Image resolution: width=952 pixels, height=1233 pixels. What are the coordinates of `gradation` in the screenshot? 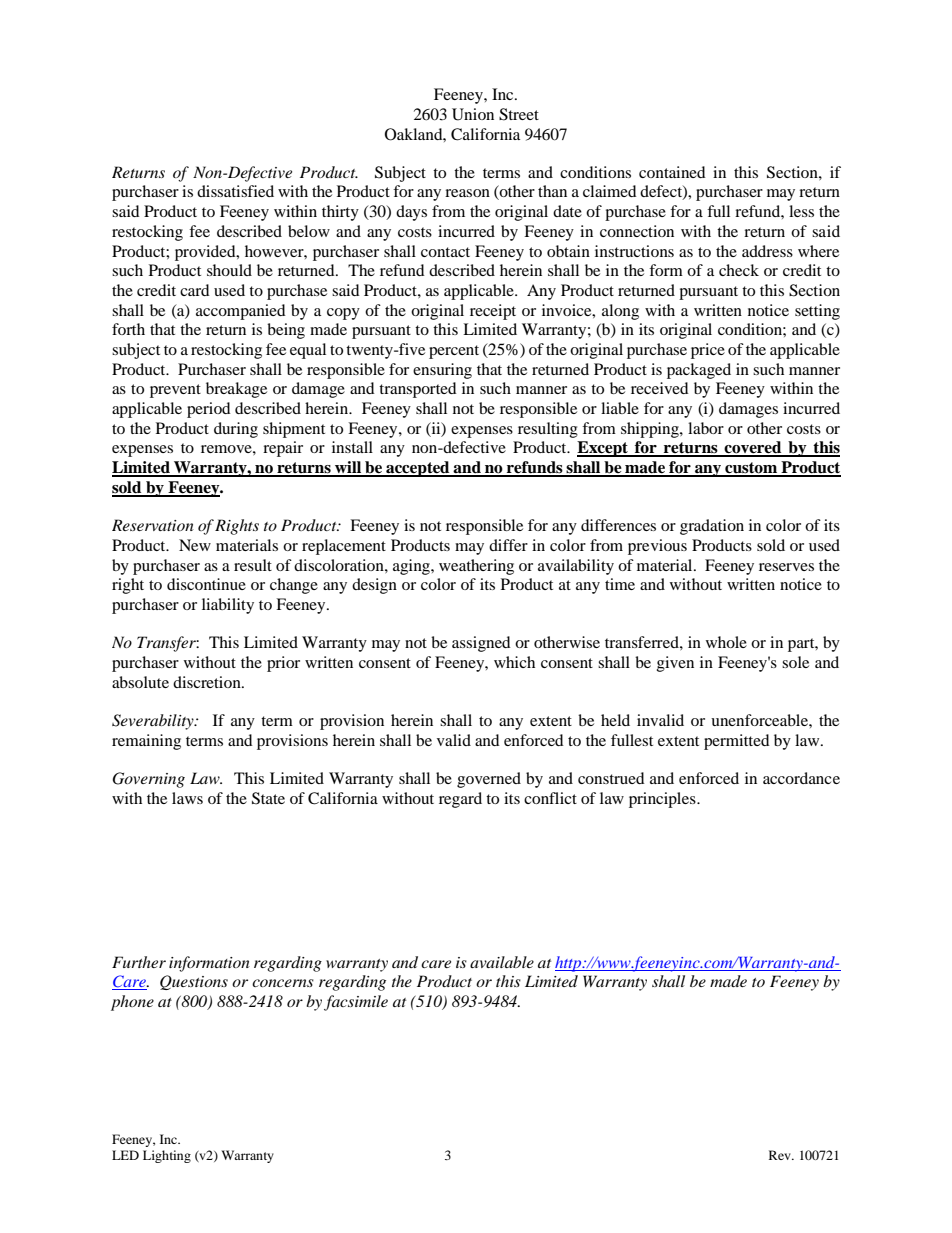 It's located at (712, 527).
